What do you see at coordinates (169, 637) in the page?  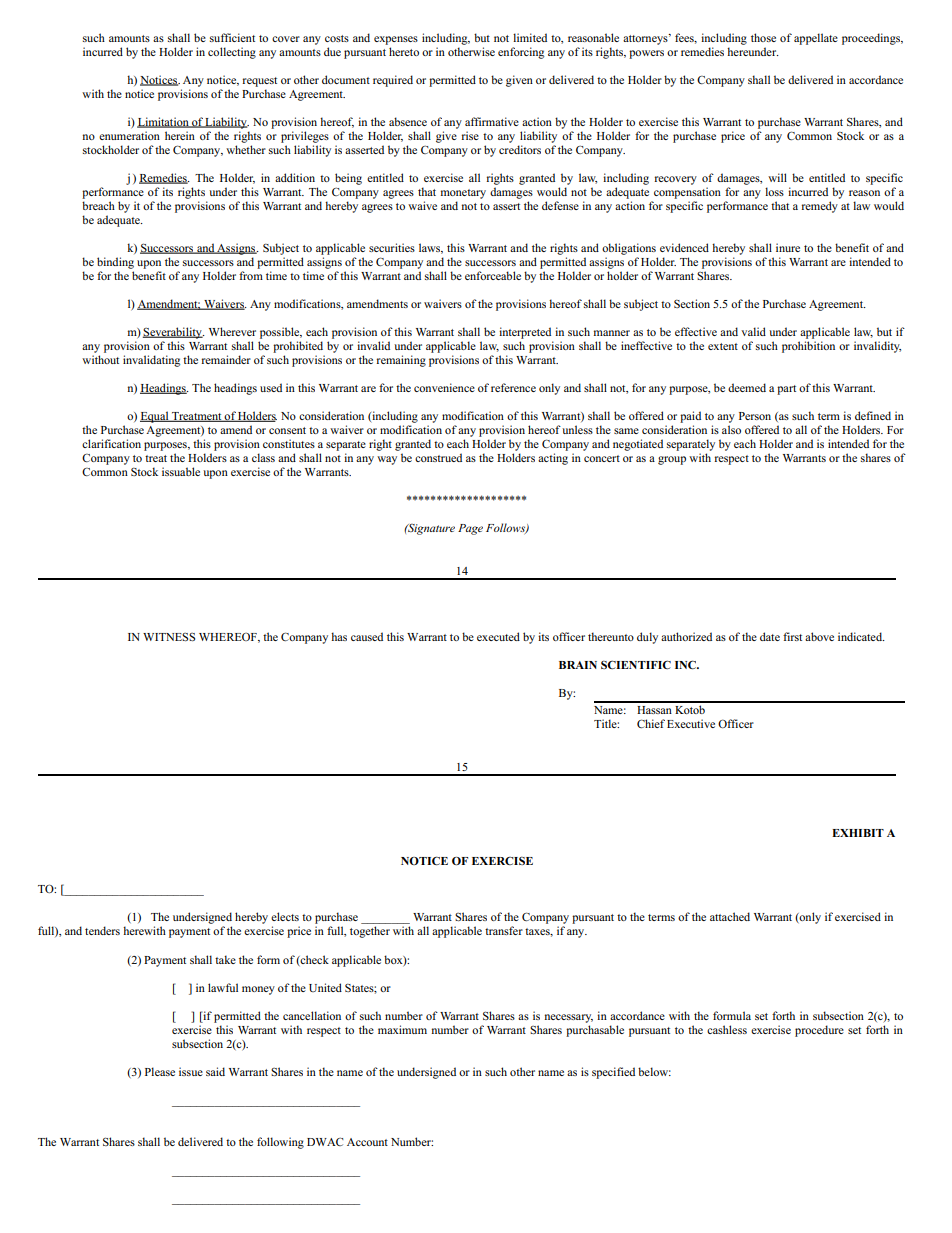 I see `WITNESS` at bounding box center [169, 637].
